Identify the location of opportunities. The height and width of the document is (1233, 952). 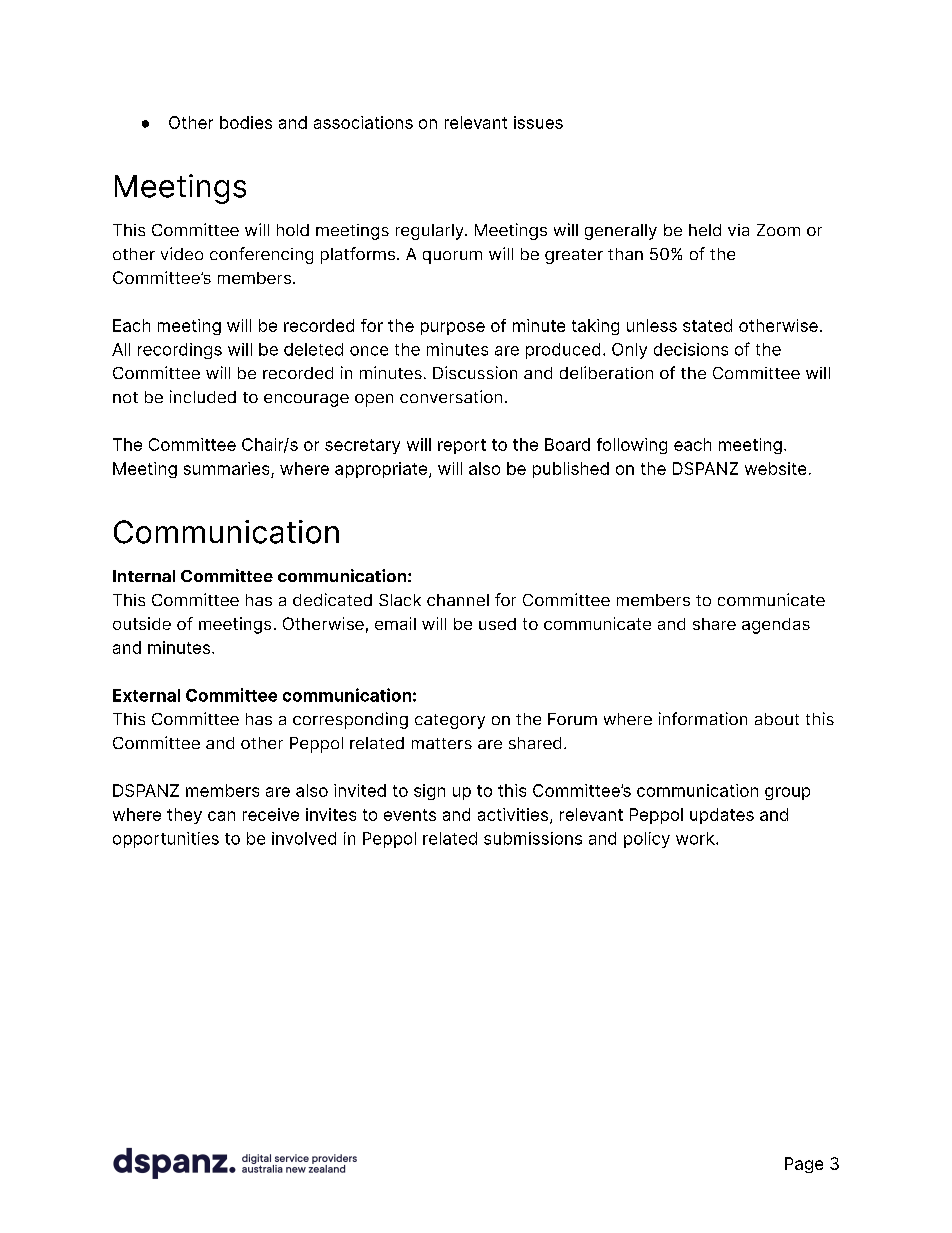
(166, 840).
